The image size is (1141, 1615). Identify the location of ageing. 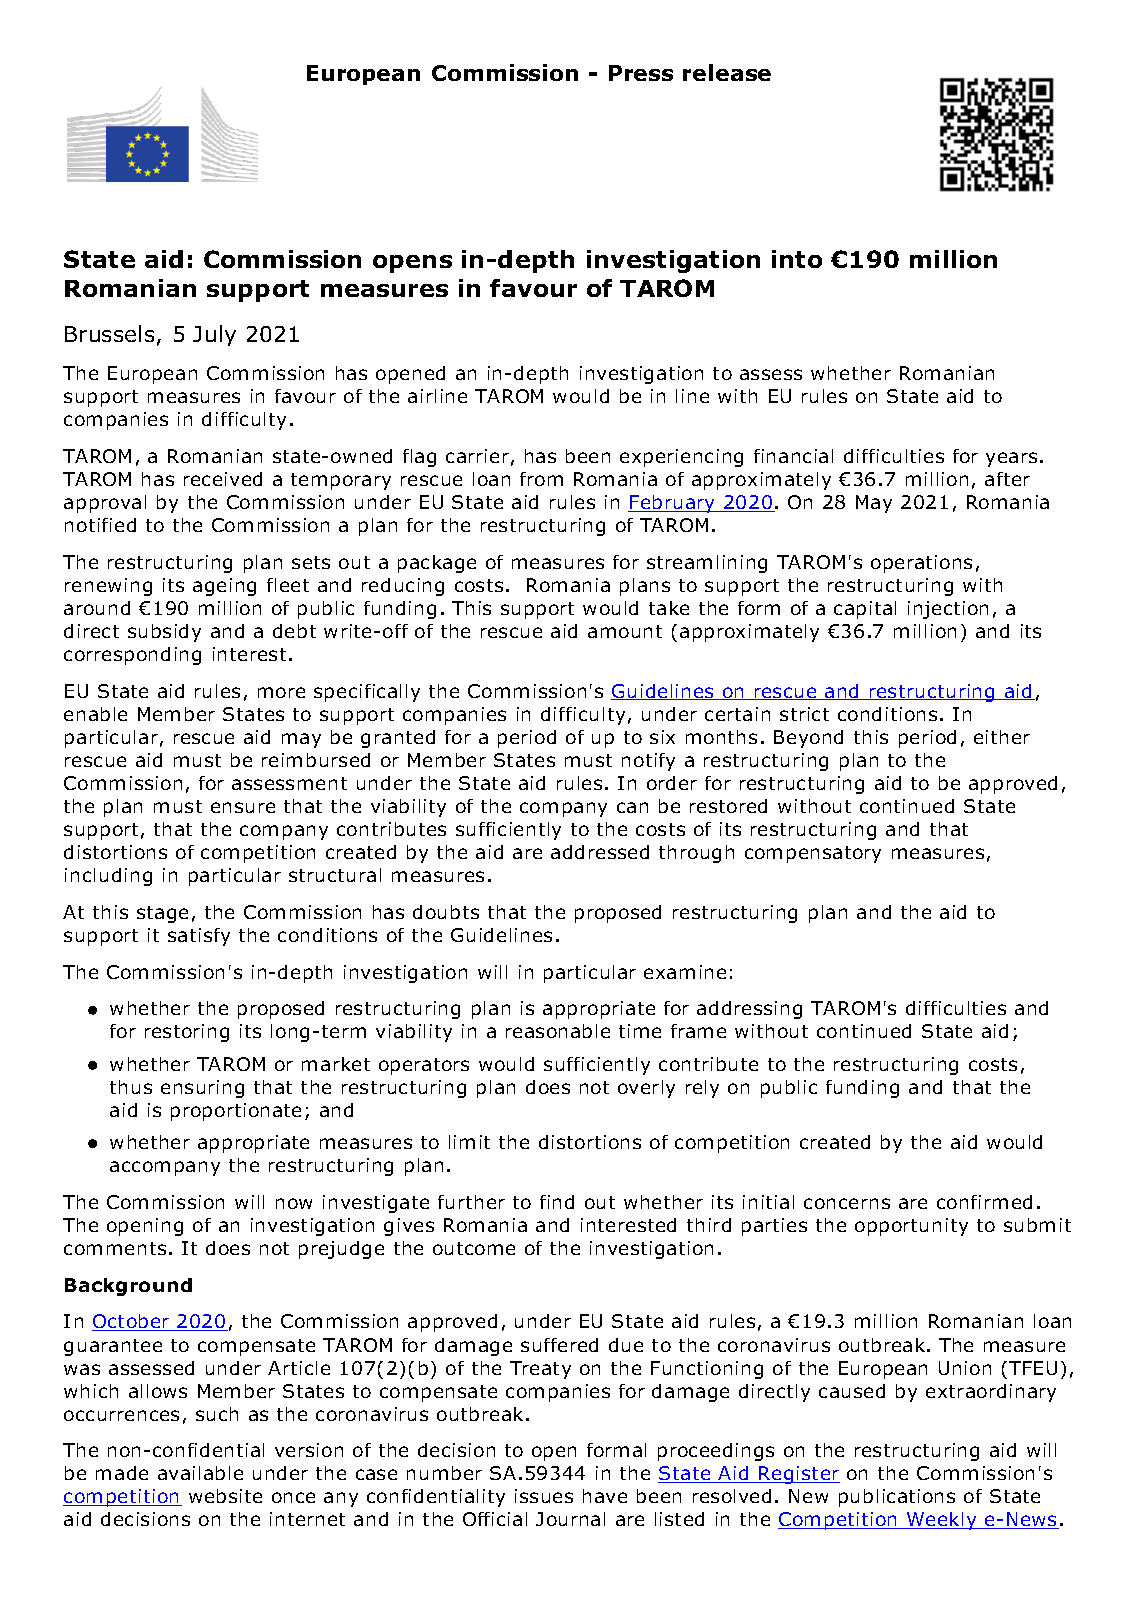
(224, 587).
